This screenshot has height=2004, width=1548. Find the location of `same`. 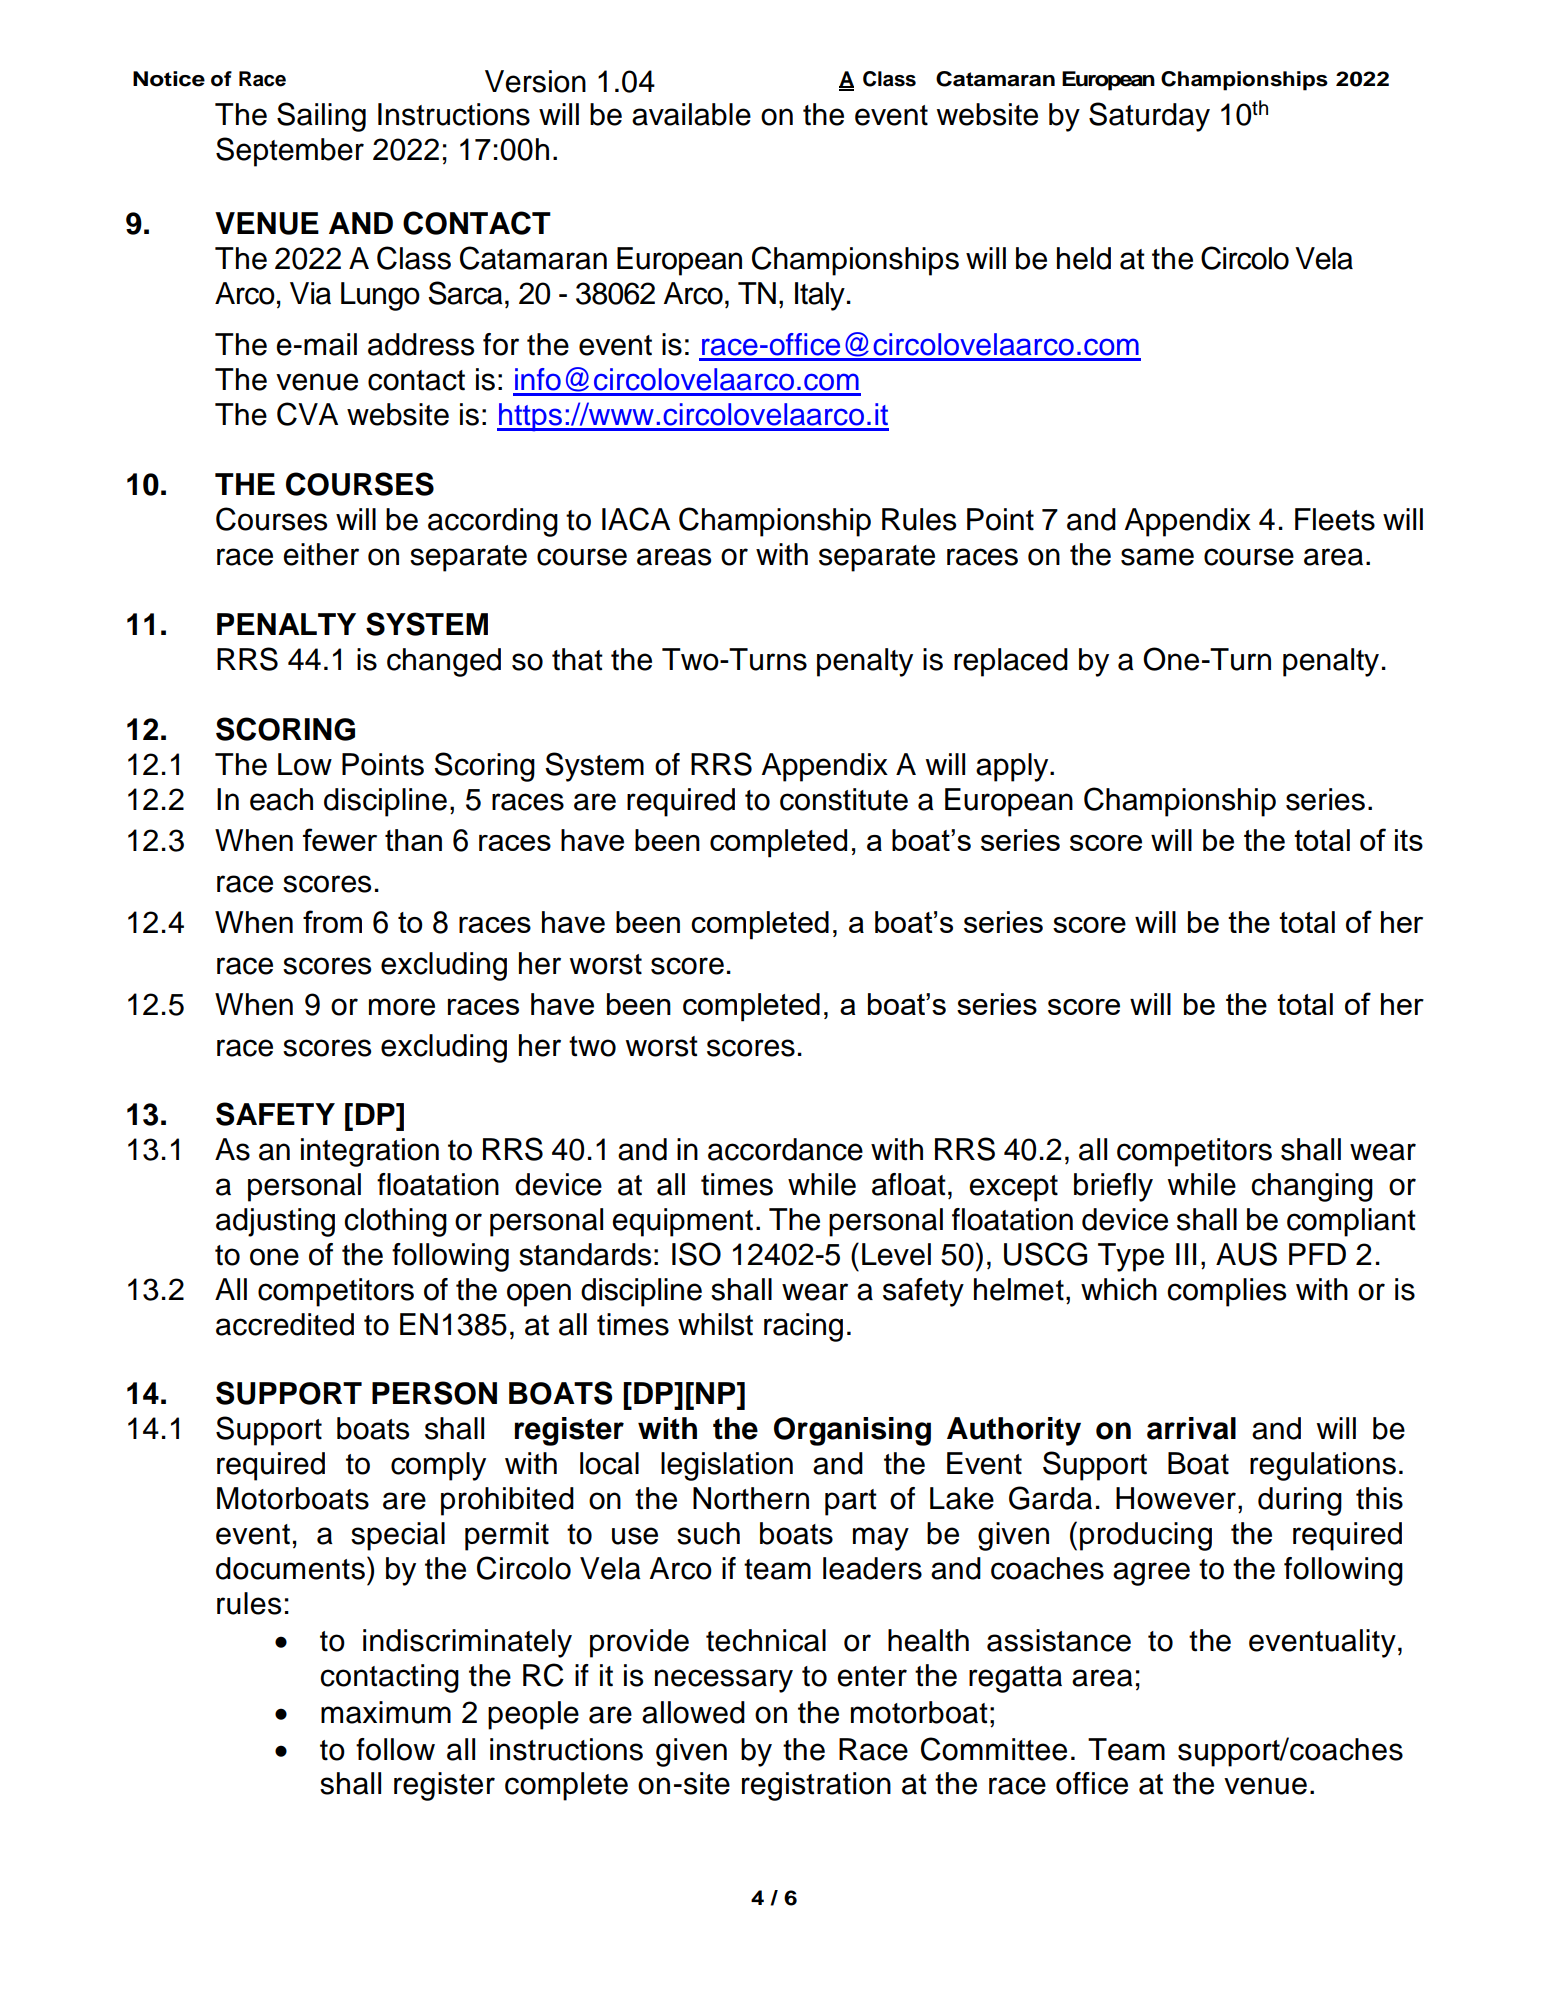

same is located at coordinates (1157, 557).
